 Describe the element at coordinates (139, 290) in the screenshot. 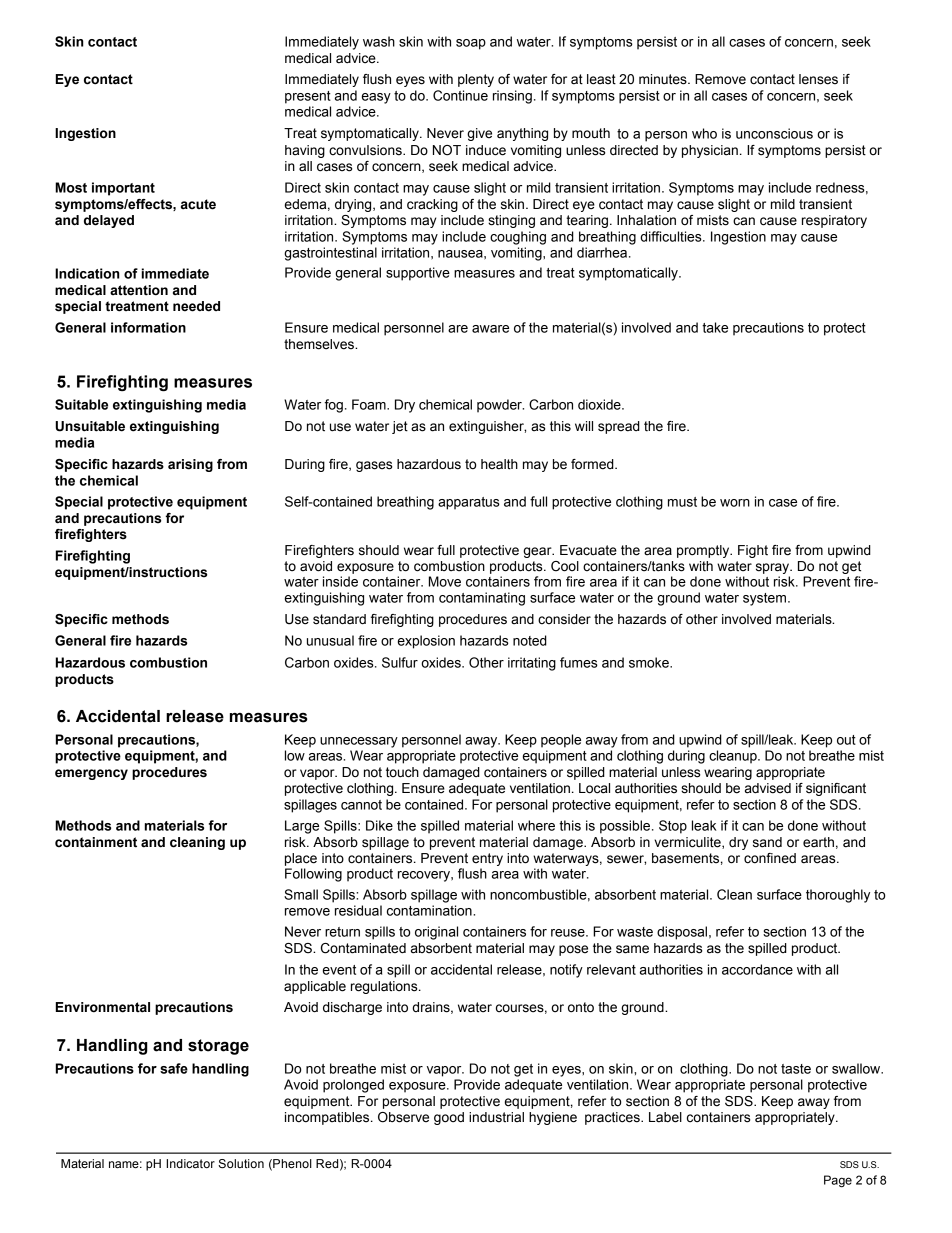

I see `attention` at that location.
